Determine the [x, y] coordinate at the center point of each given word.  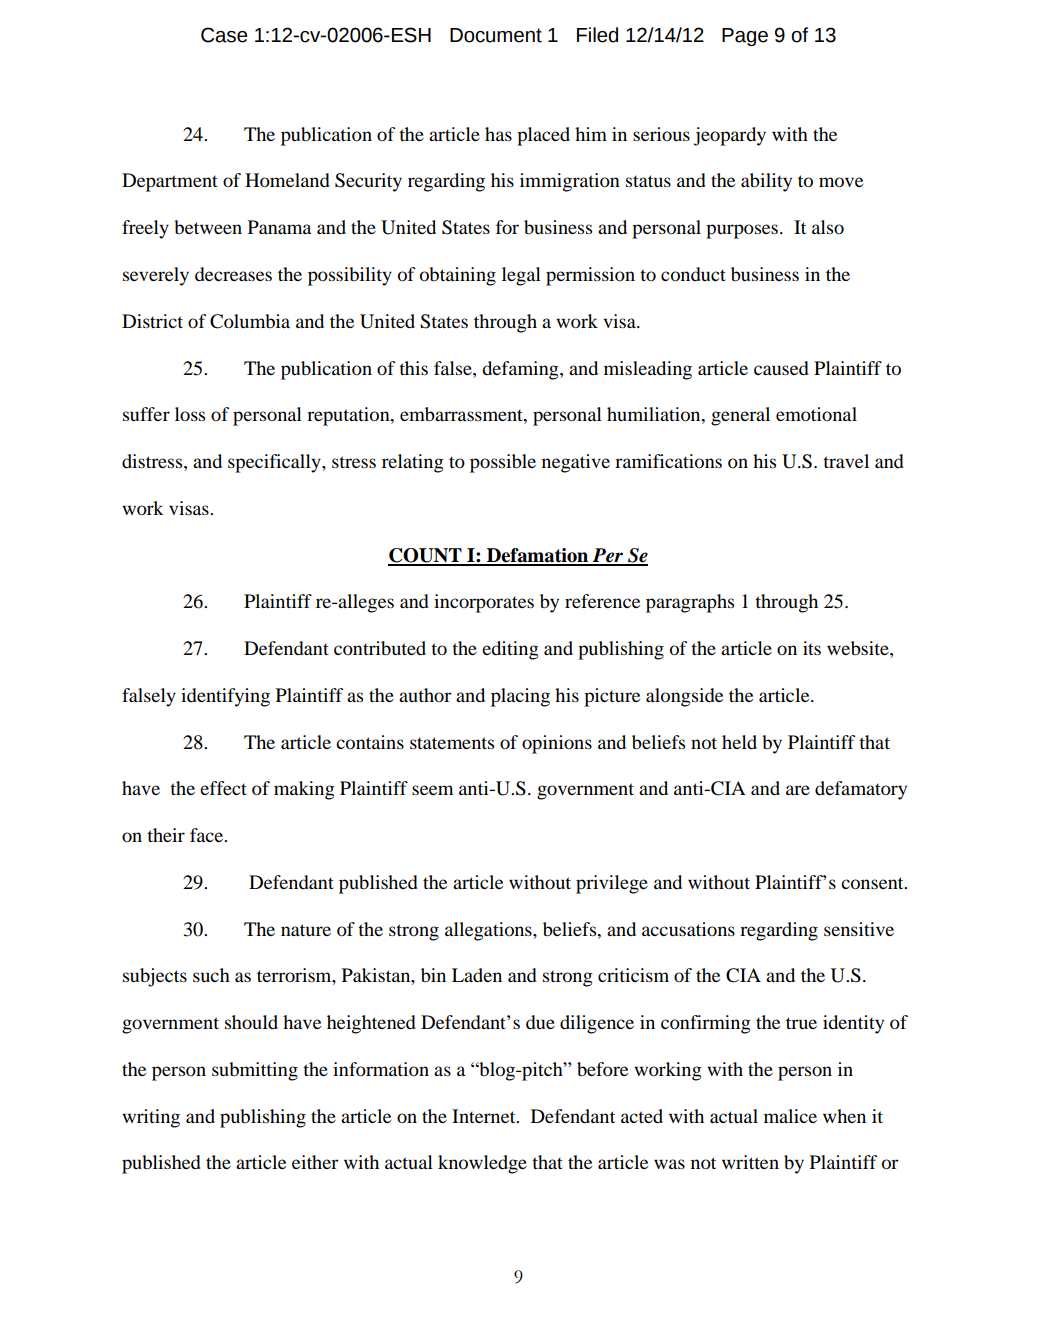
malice [790, 1116]
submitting [255, 1071]
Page [745, 37]
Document [496, 35]
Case [224, 35]
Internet [485, 1116]
